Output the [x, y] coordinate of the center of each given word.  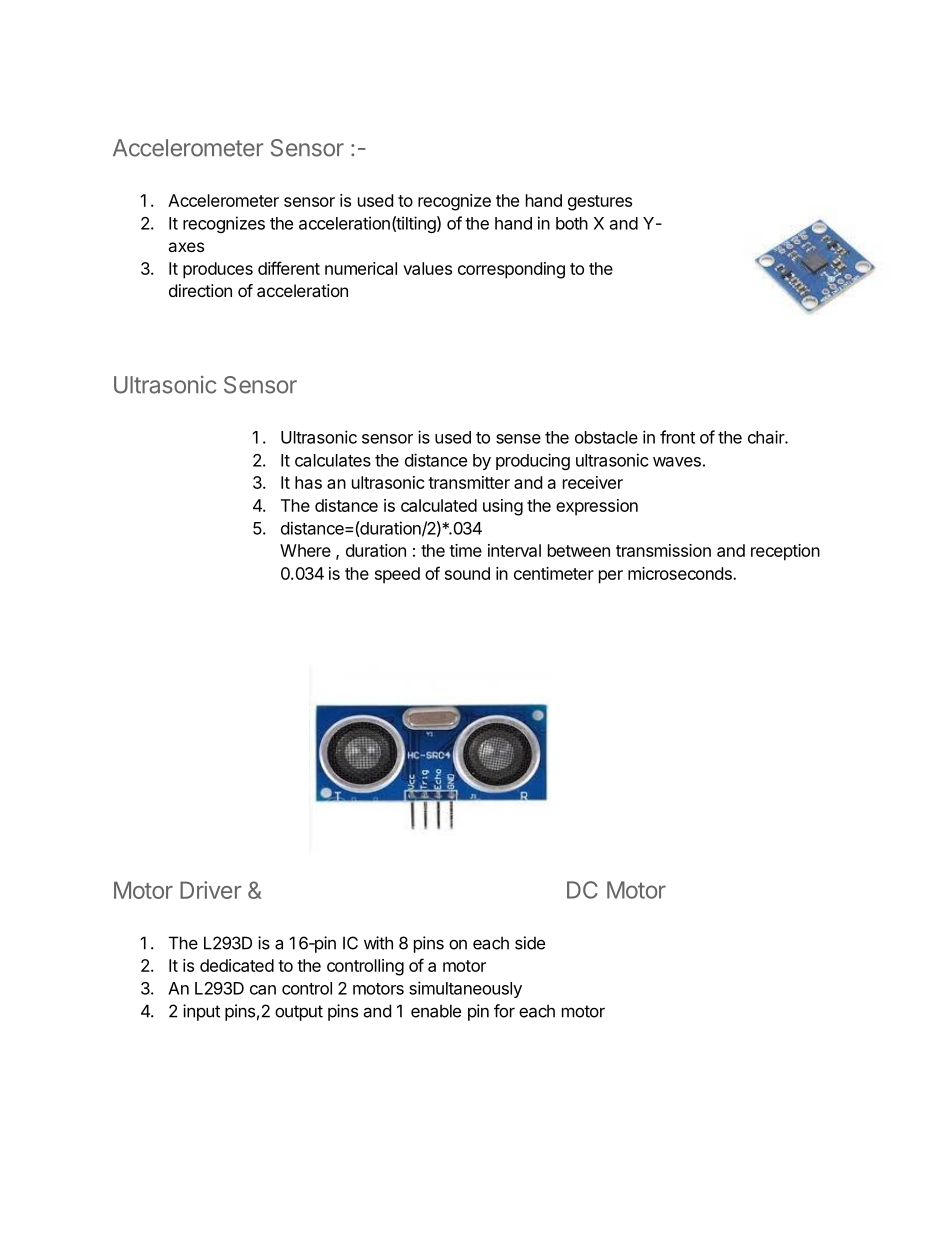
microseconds [681, 573]
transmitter [469, 482]
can [263, 990]
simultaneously [465, 989]
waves [677, 462]
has [308, 482]
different [289, 268]
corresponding [511, 270]
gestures [600, 203]
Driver [211, 890]
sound [467, 573]
